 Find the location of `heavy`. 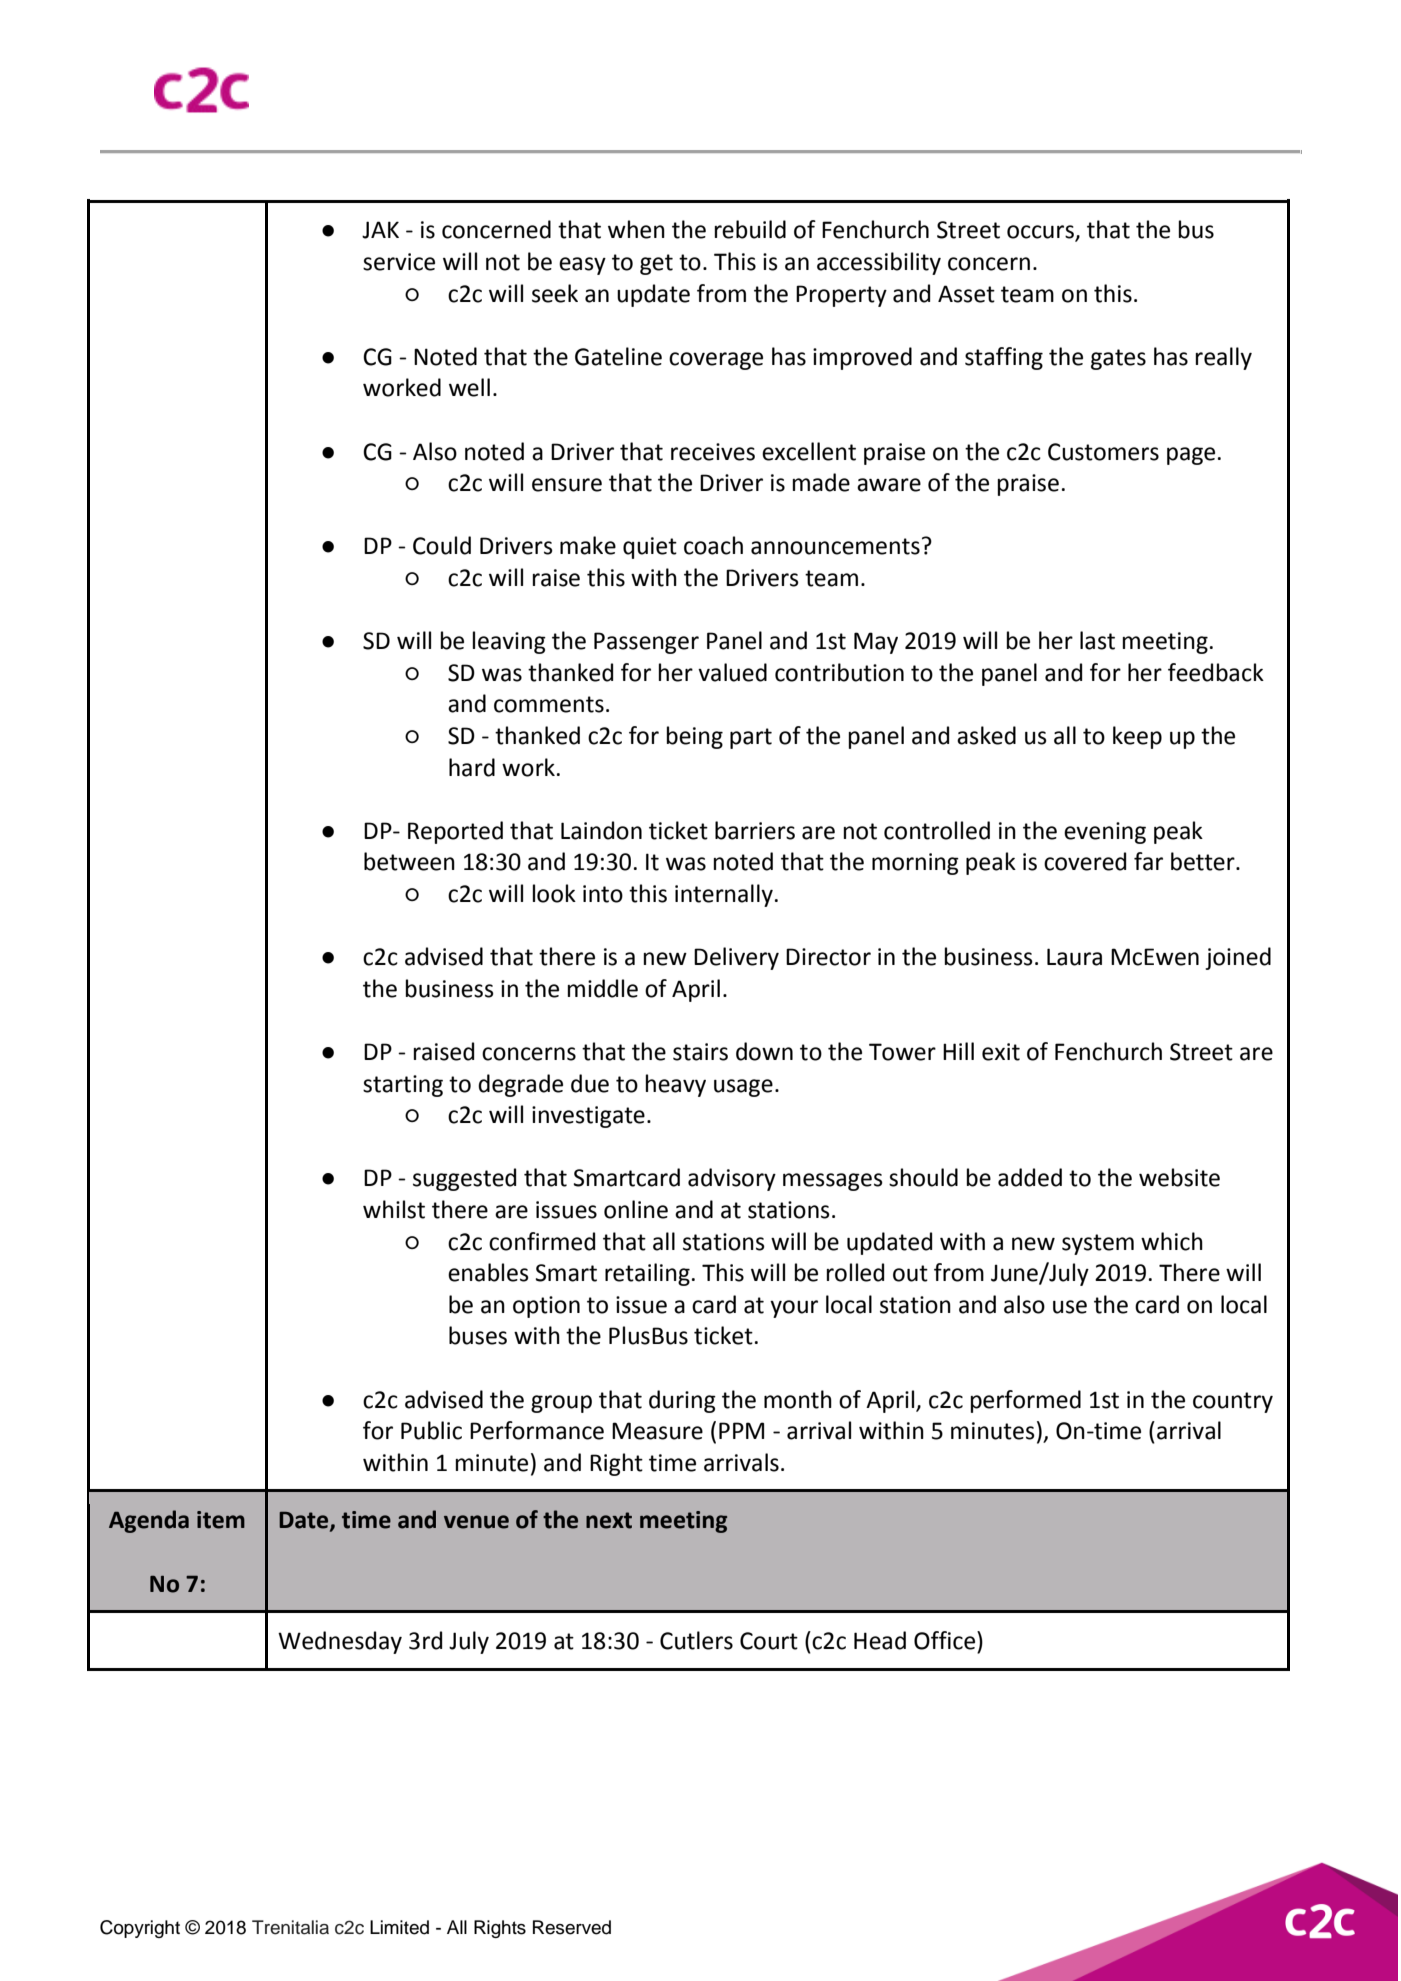

heavy is located at coordinates (676, 1085).
